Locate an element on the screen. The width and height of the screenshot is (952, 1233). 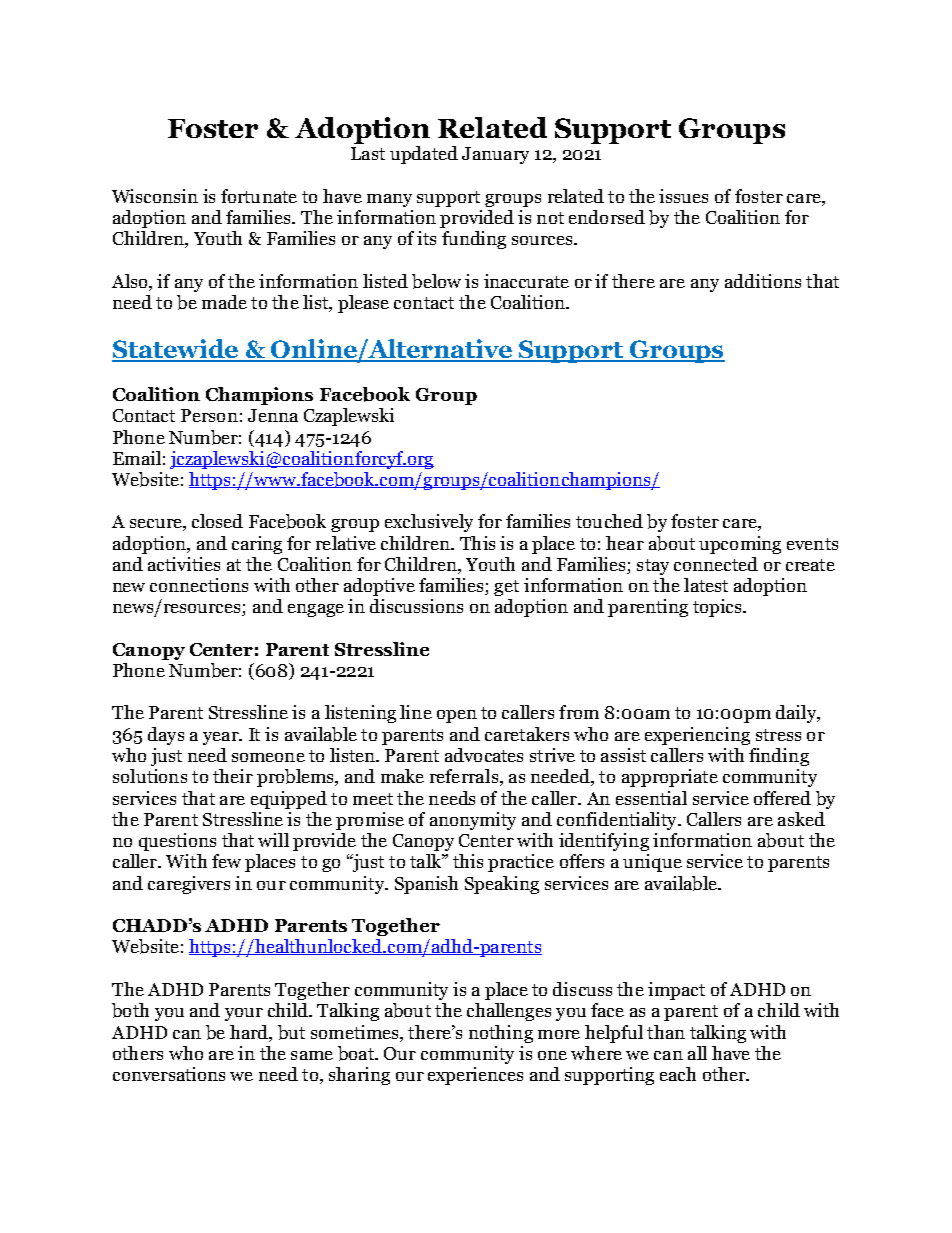
nothing is located at coordinates (501, 1034).
